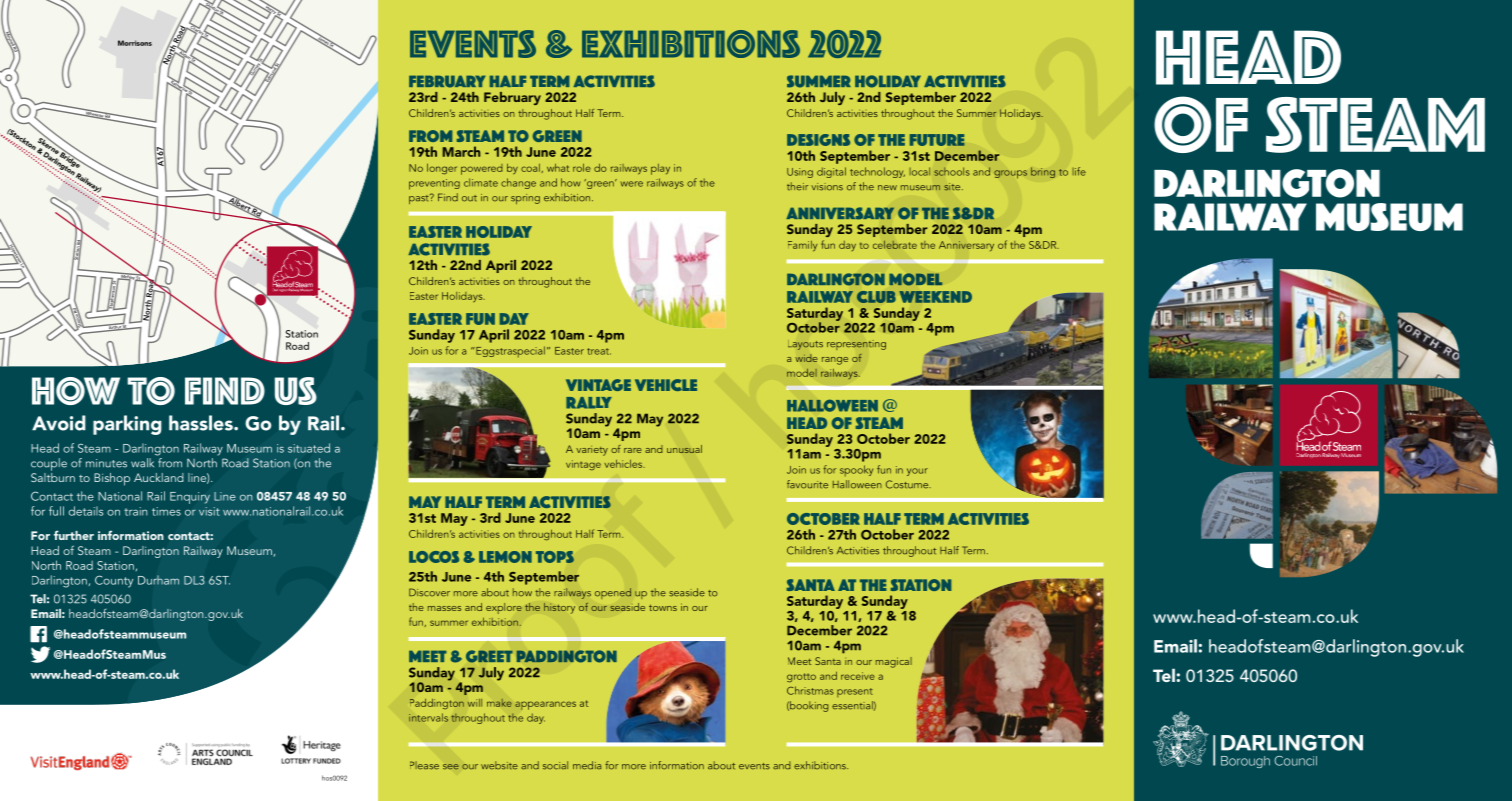 The image size is (1512, 801). What do you see at coordinates (952, 171) in the screenshot?
I see `schools` at bounding box center [952, 171].
